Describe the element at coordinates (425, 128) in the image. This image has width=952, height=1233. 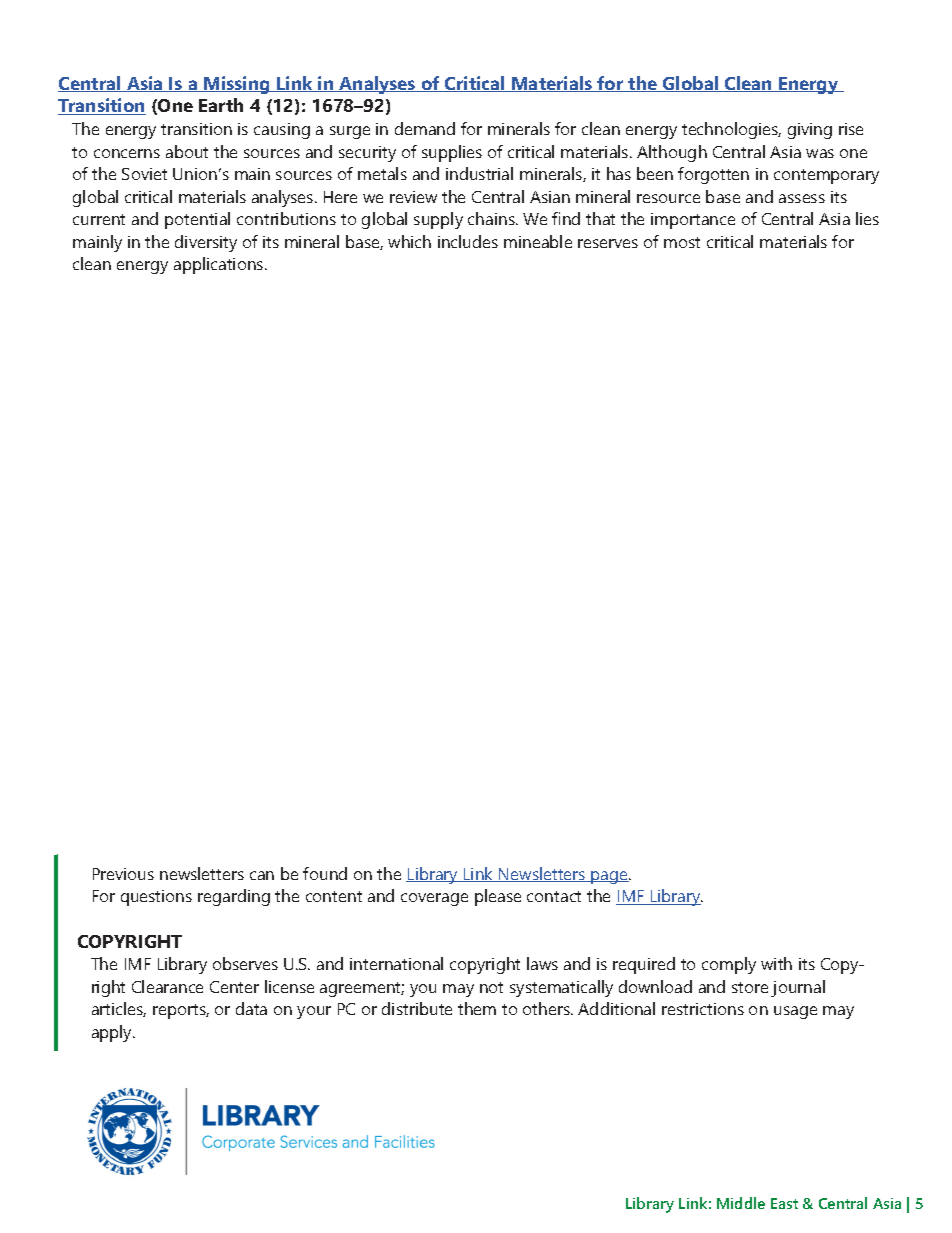
I see `demand` at that location.
